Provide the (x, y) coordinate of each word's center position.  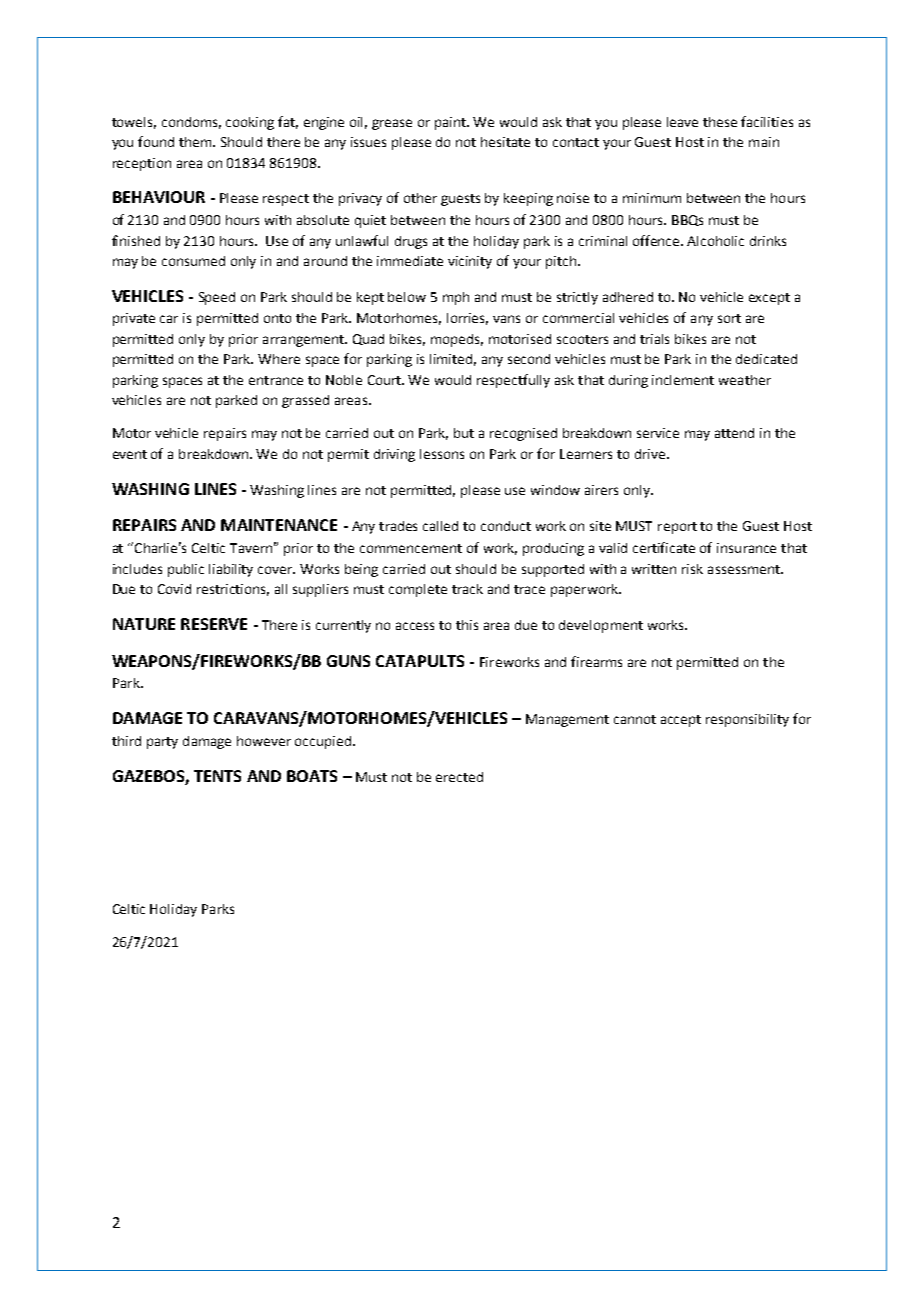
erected (459, 777)
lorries (467, 319)
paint (452, 123)
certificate (664, 547)
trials (654, 339)
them (196, 142)
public (186, 570)
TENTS (217, 776)
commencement (411, 548)
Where (279, 359)
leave (682, 122)
